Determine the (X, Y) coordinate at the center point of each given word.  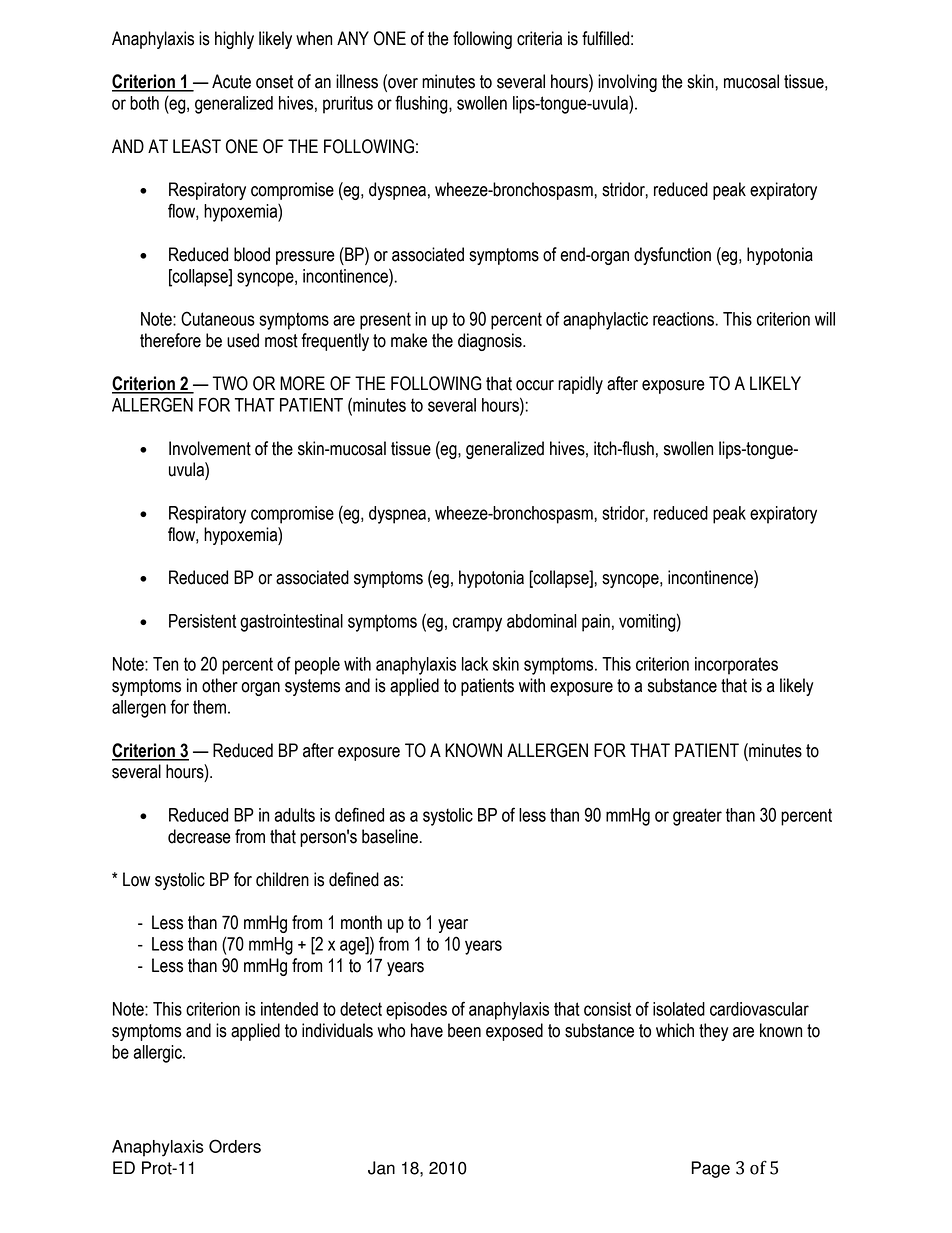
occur (535, 385)
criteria (539, 38)
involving (627, 83)
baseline (390, 836)
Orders (235, 1146)
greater (697, 817)
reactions (683, 319)
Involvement (210, 448)
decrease (199, 836)
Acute (231, 81)
